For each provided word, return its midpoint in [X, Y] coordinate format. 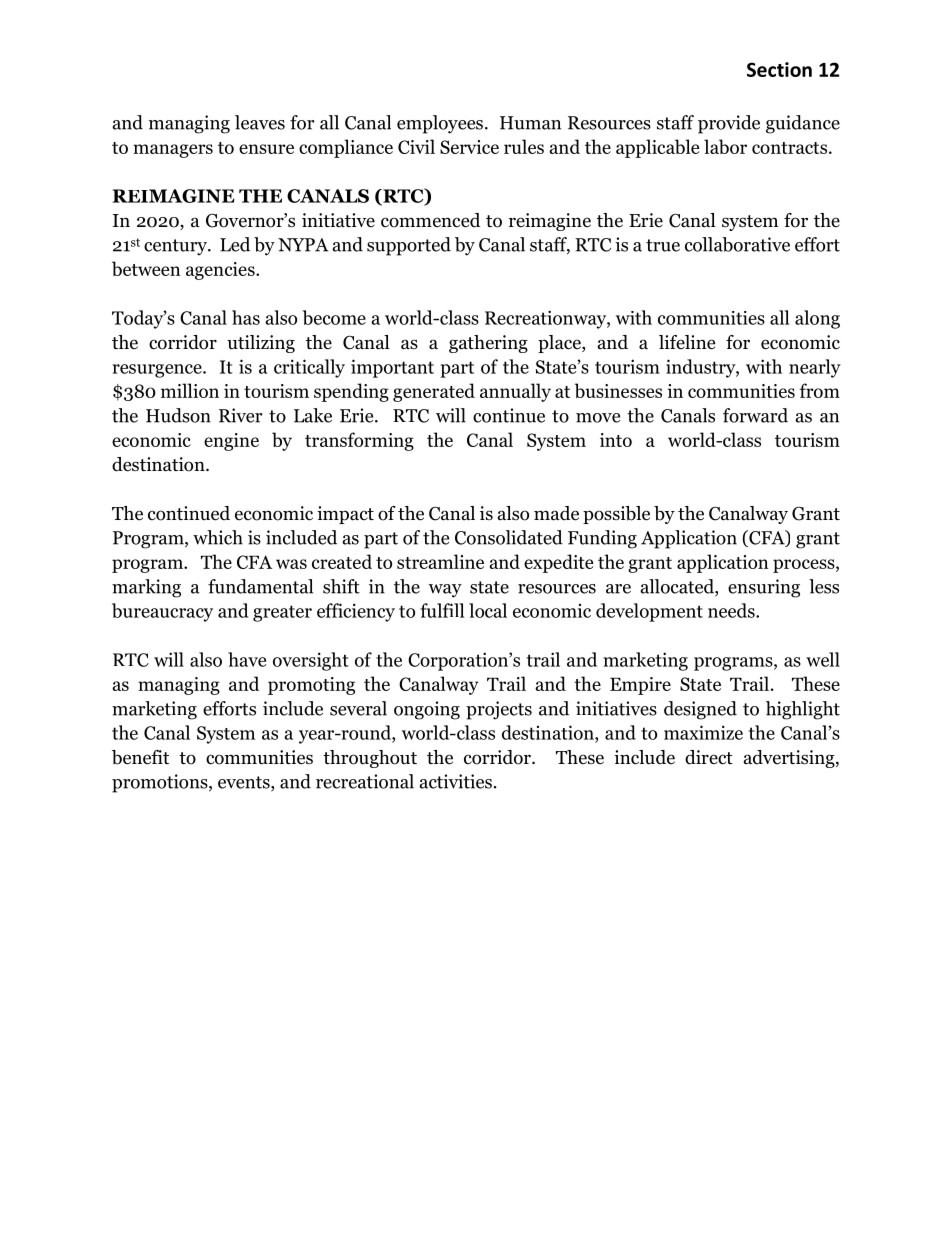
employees [440, 124]
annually [515, 392]
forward [755, 415]
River [241, 415]
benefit [140, 757]
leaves [260, 122]
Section [779, 69]
